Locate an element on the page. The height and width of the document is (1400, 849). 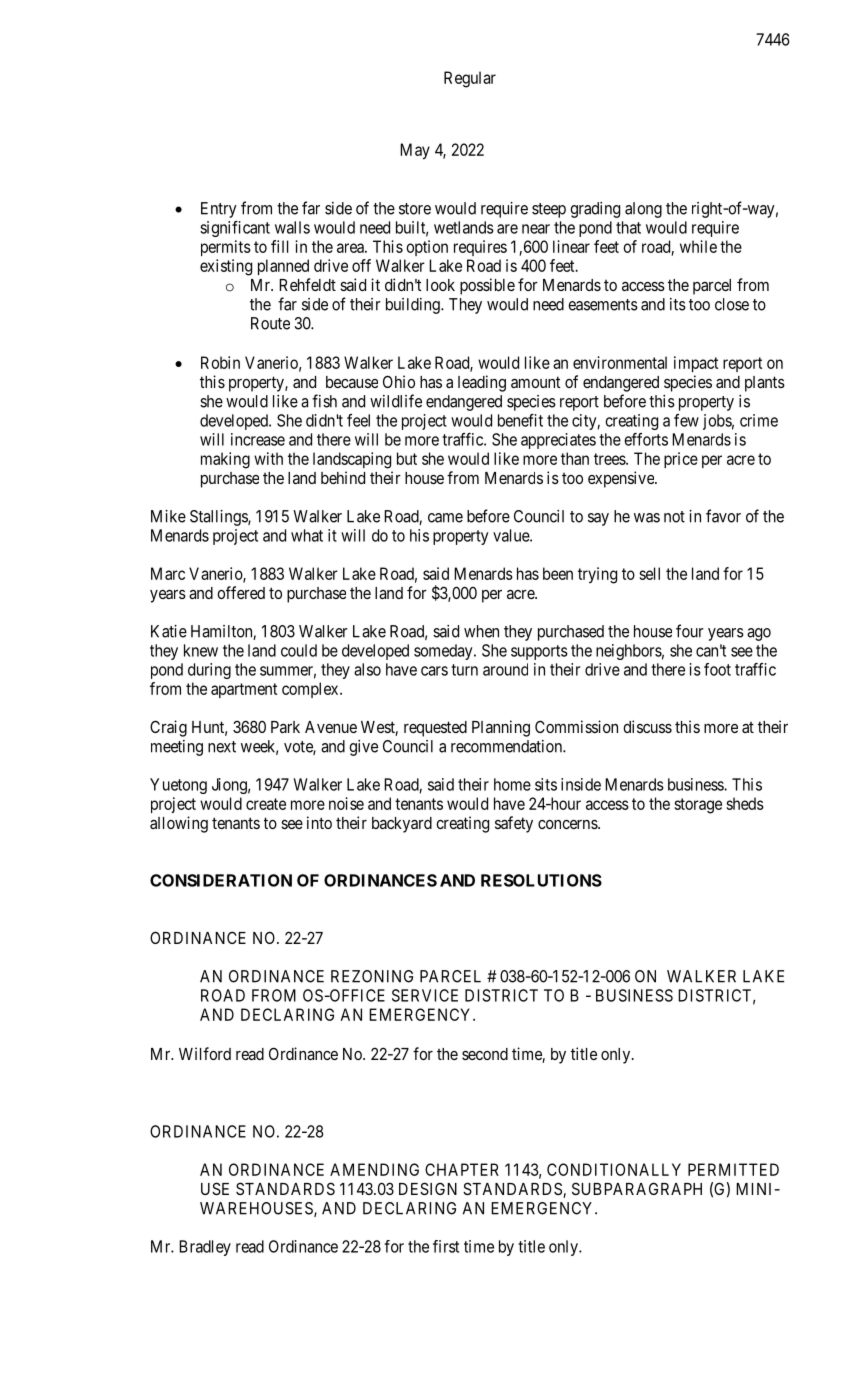
apartment is located at coordinates (244, 690).
